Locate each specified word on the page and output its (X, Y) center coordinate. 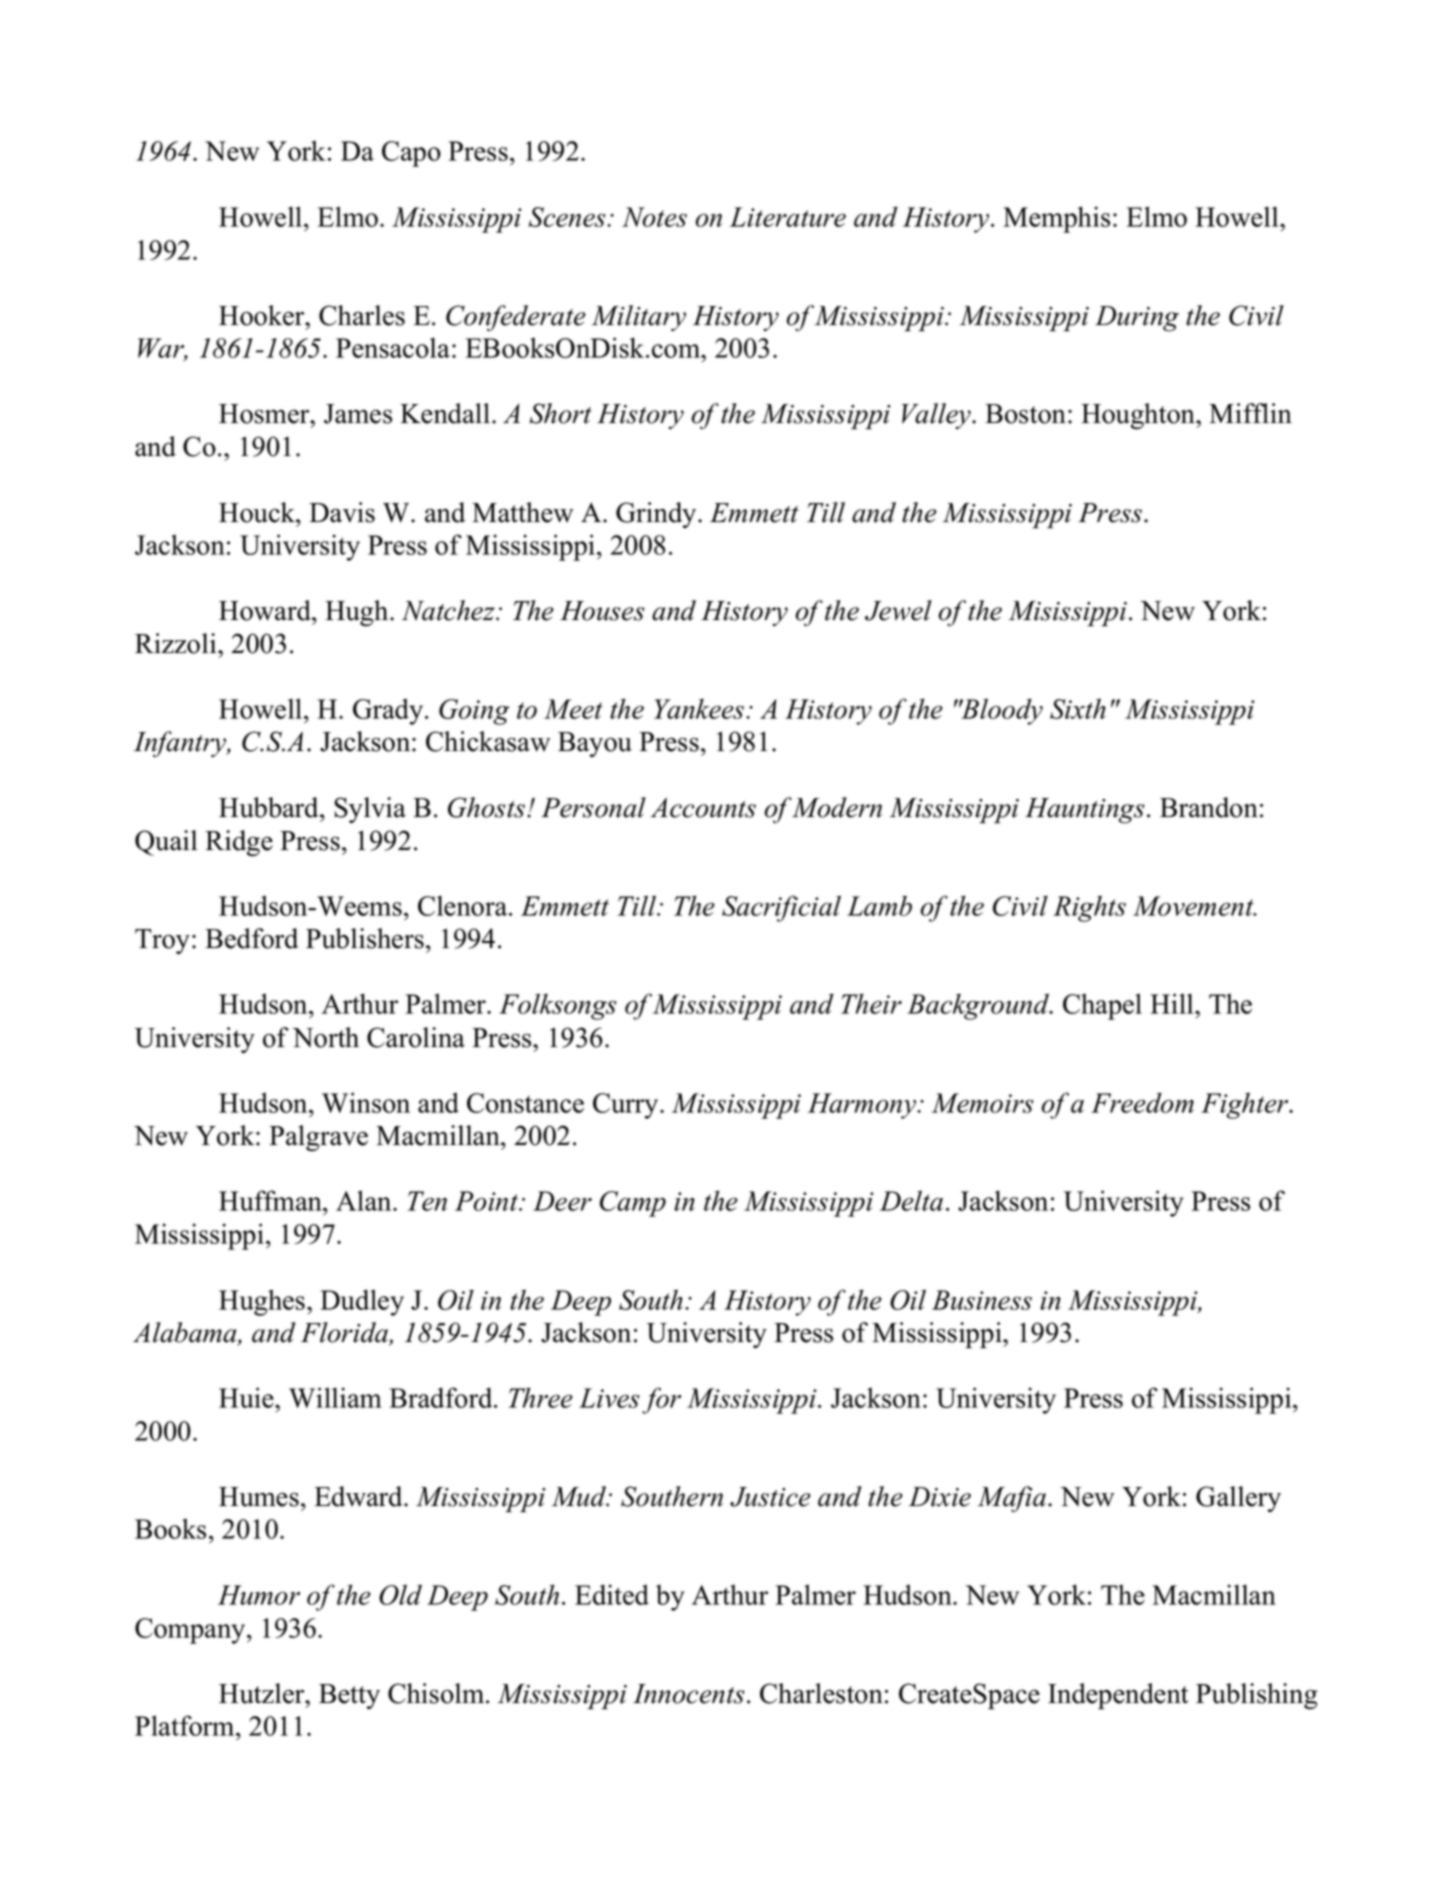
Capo (411, 154)
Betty (349, 1696)
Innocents (689, 1694)
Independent (1118, 1696)
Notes (654, 217)
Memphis (1056, 219)
